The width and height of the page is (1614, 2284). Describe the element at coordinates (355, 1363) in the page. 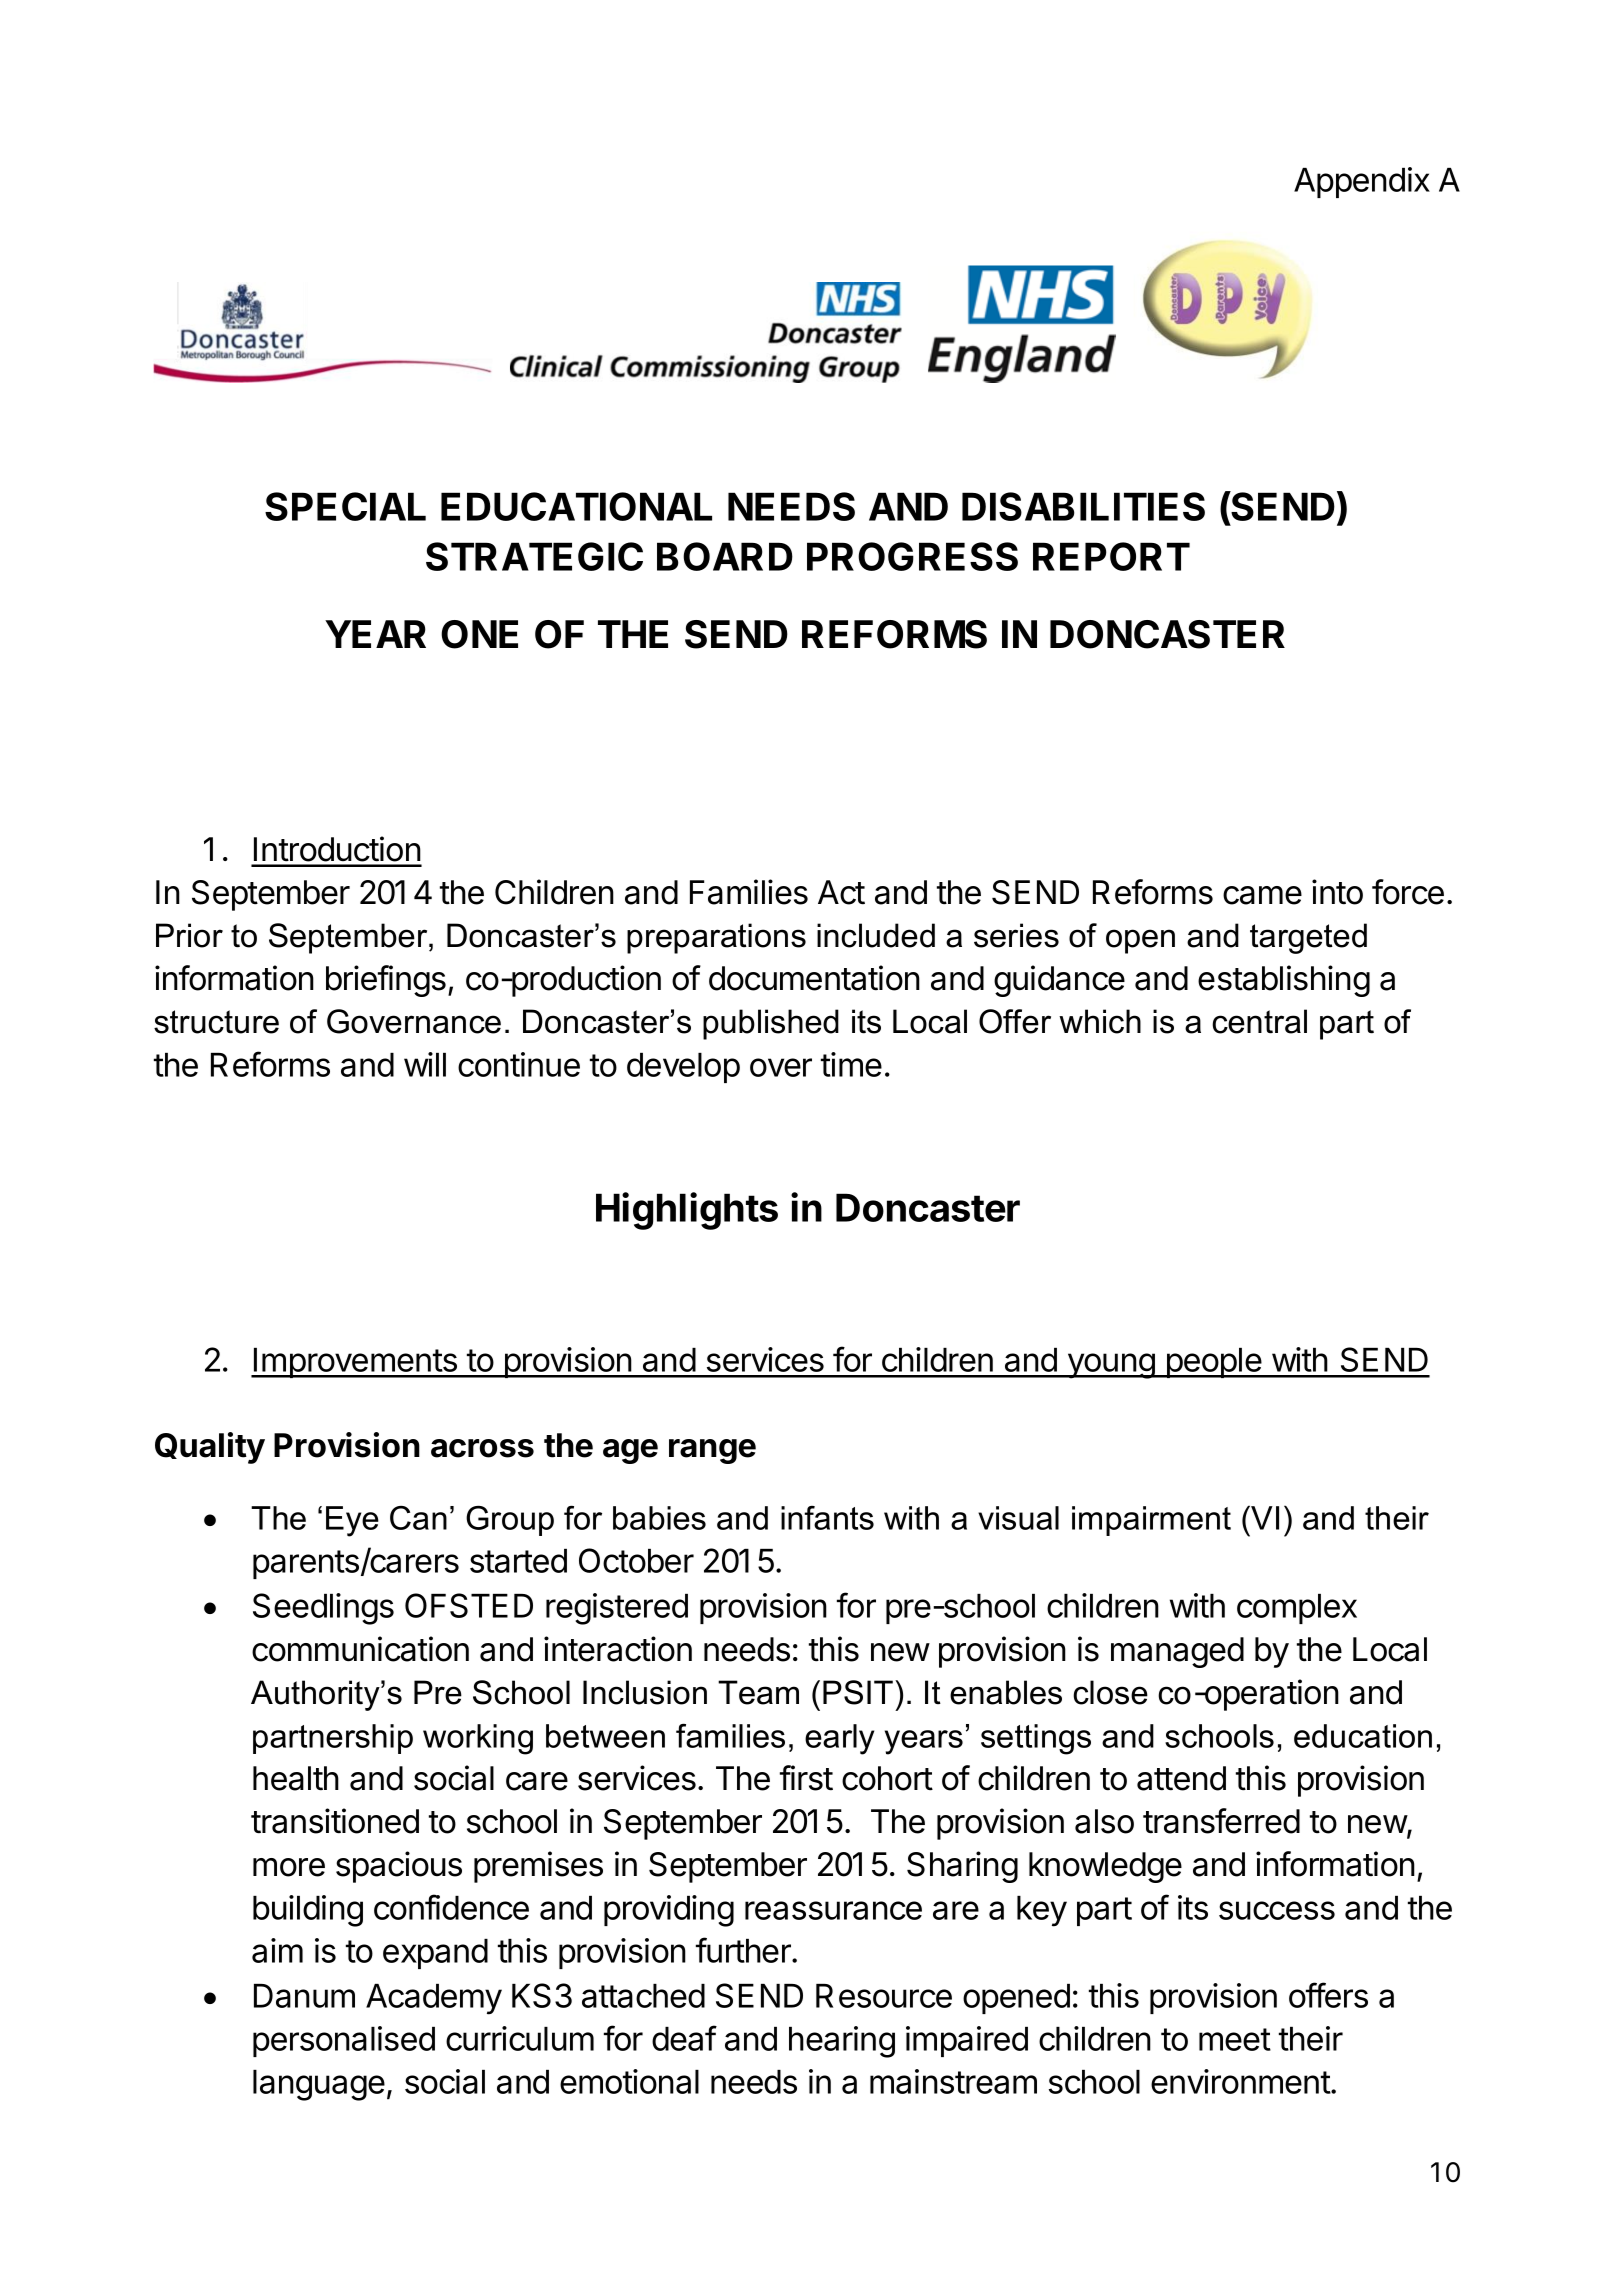

I see `Improvements` at that location.
